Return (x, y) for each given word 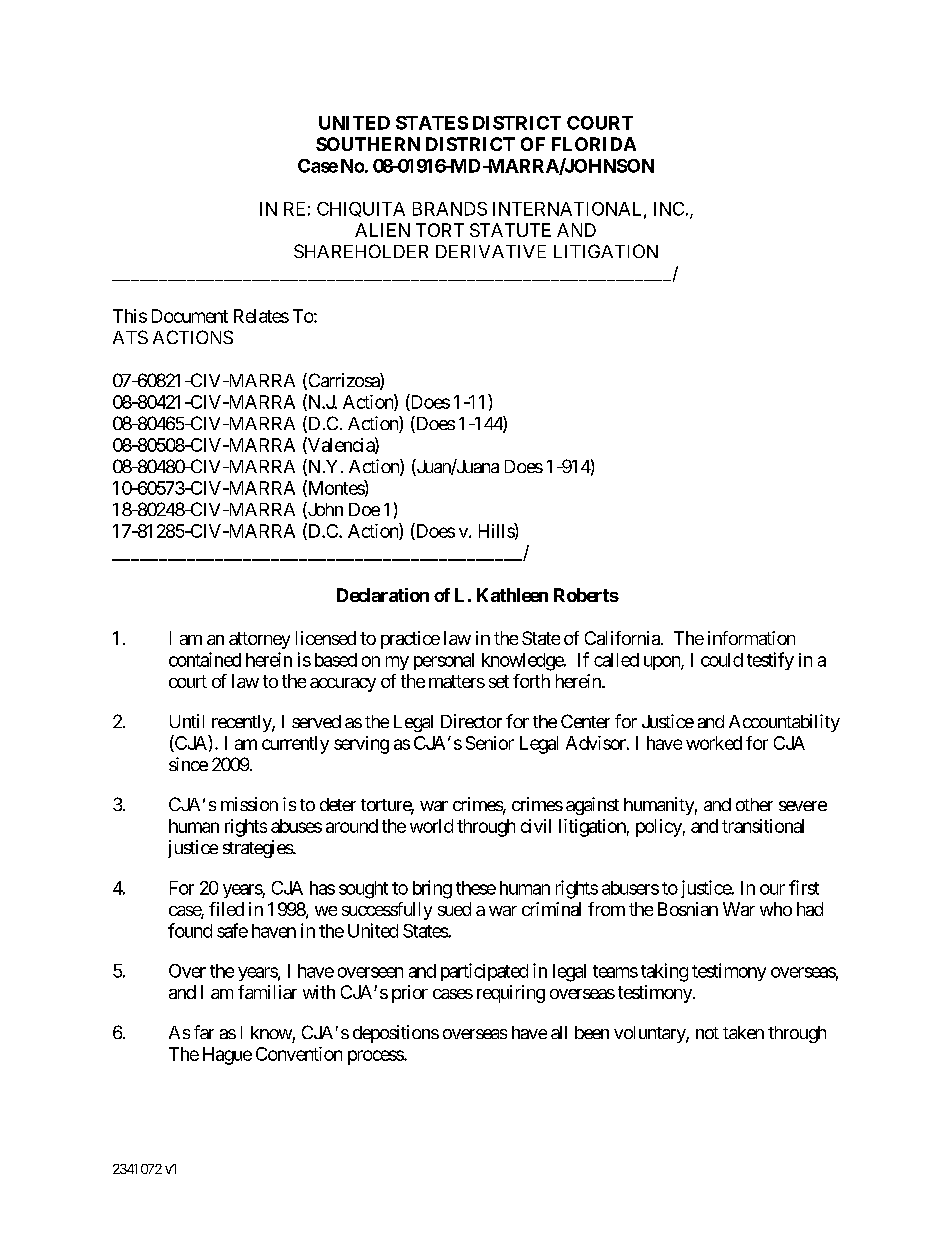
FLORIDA (594, 144)
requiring (511, 994)
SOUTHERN (368, 144)
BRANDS (450, 209)
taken (743, 1032)
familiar (267, 992)
